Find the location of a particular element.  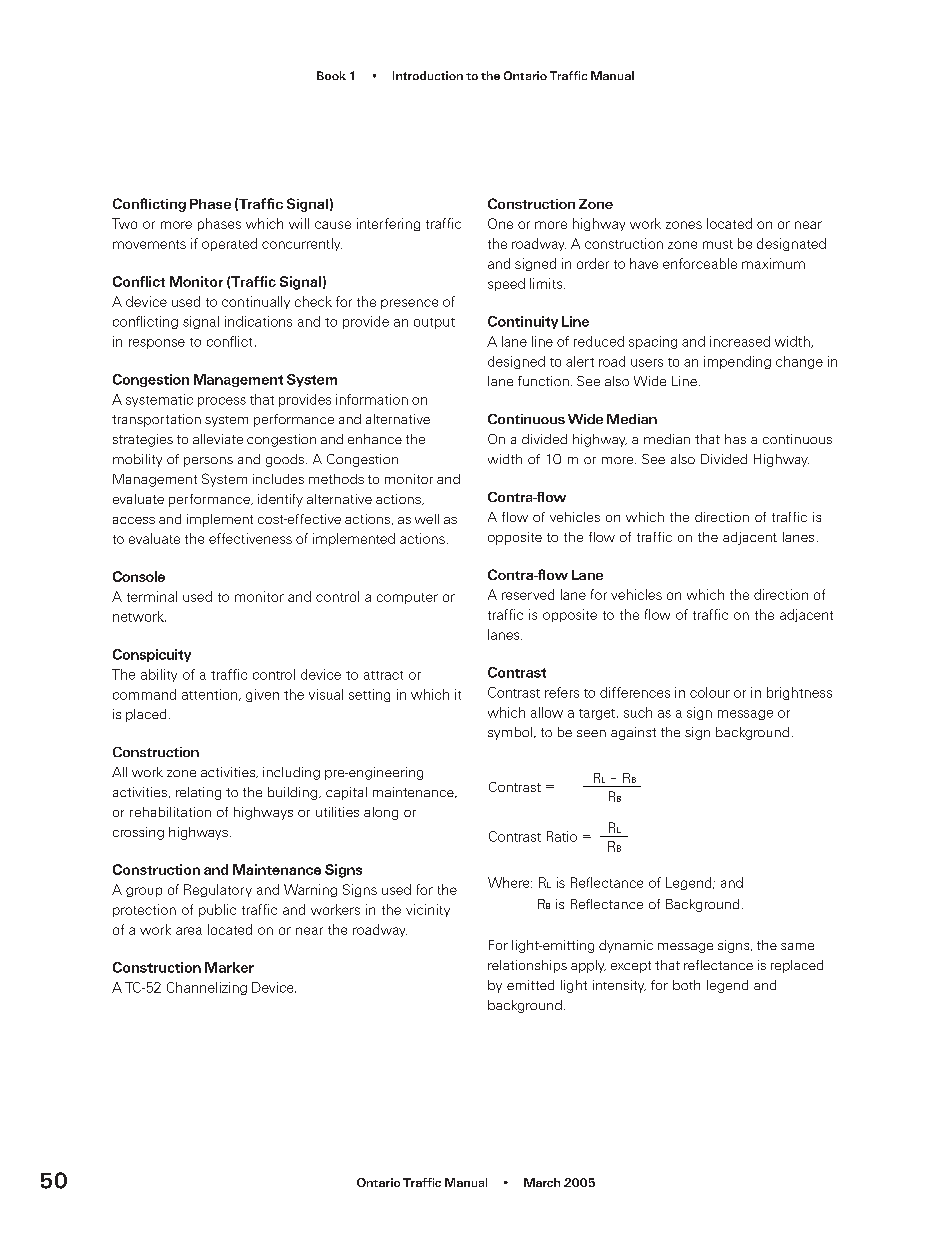

impending is located at coordinates (737, 362).
